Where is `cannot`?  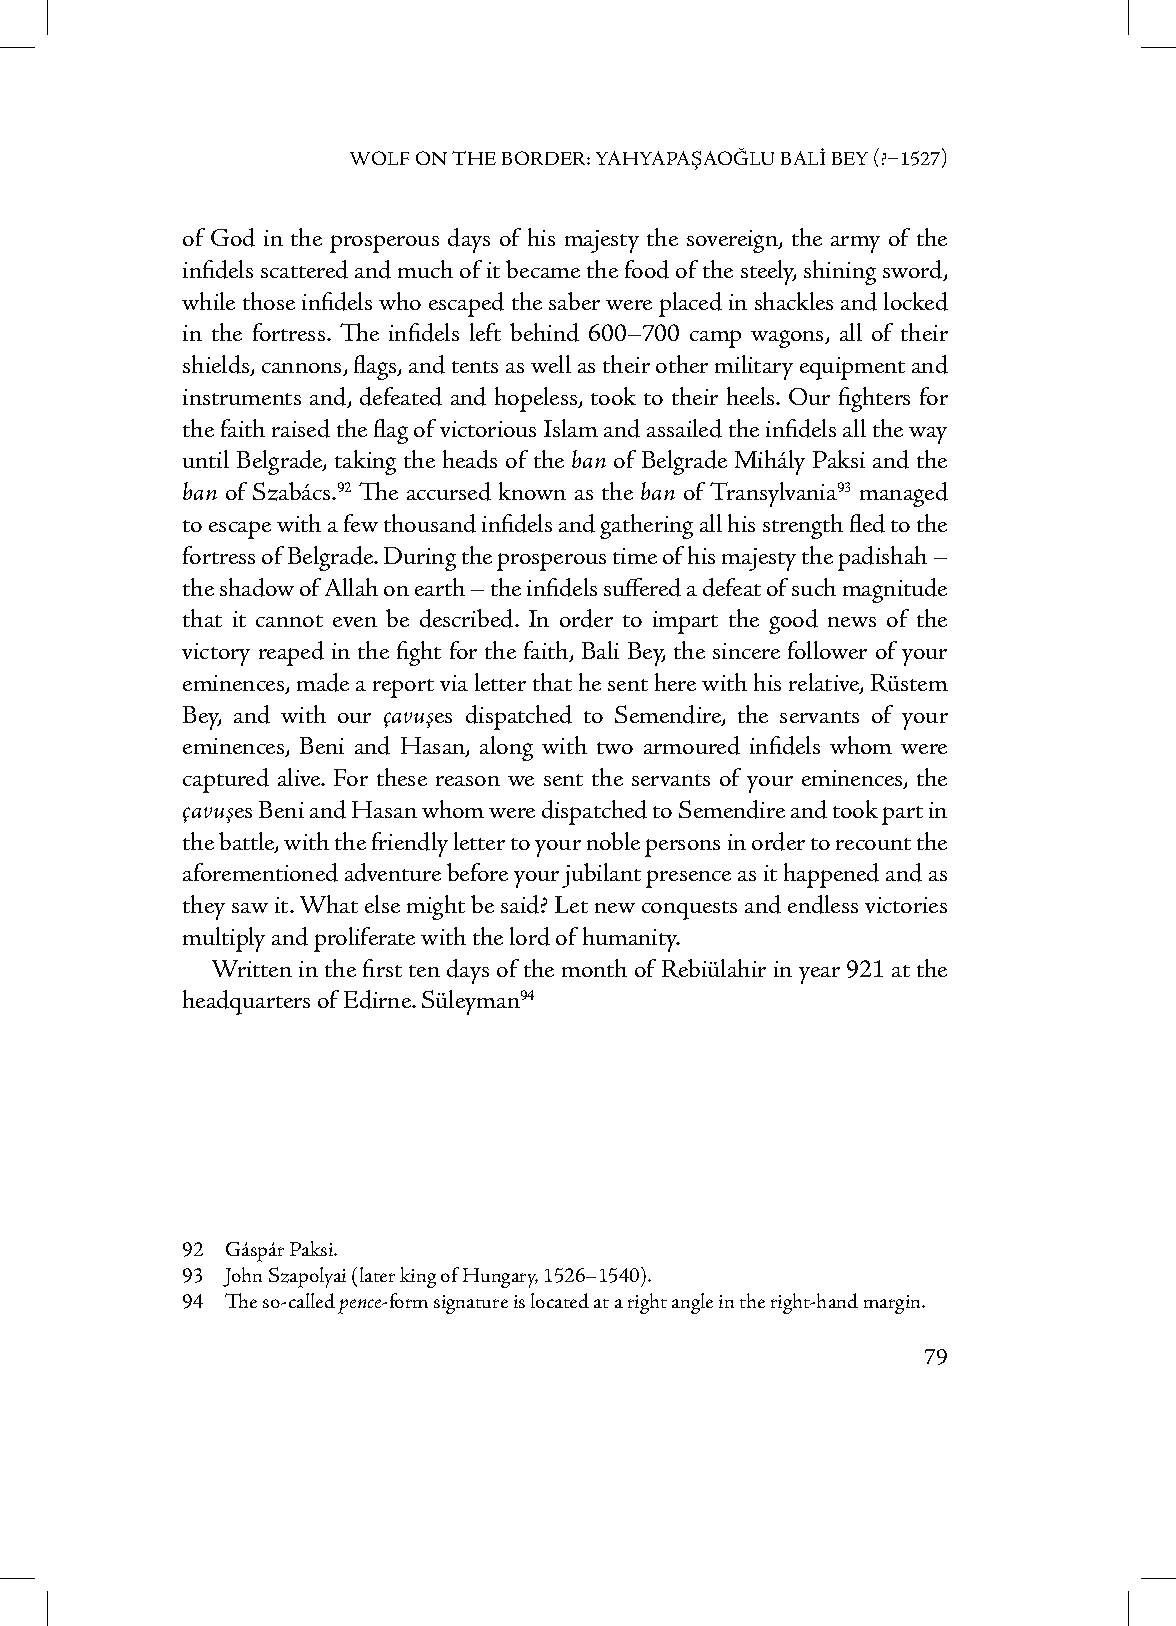
cannot is located at coordinates (289, 621).
